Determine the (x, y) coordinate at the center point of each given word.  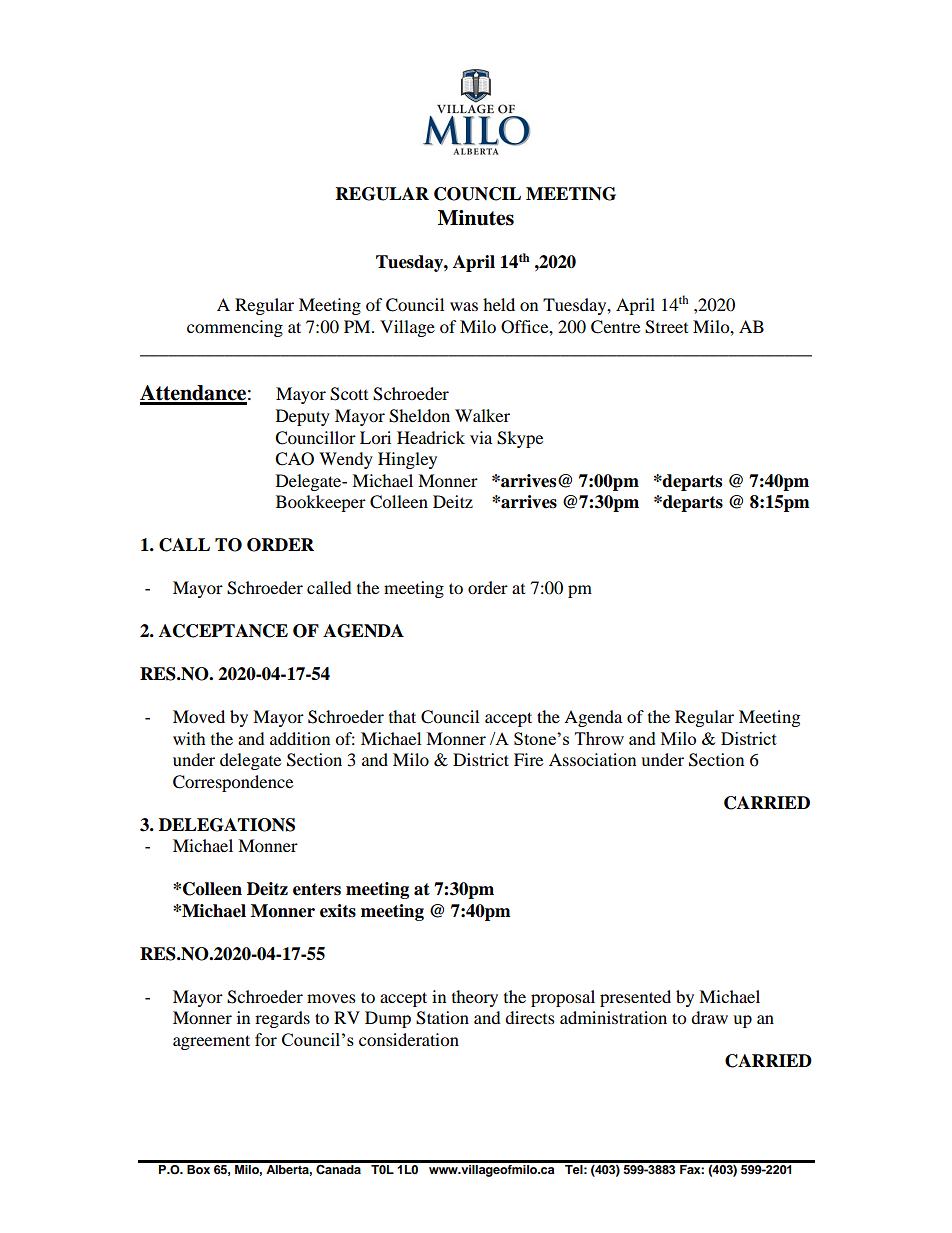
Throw (599, 738)
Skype (520, 439)
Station (442, 1018)
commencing (235, 328)
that (402, 716)
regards (282, 1019)
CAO (294, 459)
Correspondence (233, 783)
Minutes (476, 218)
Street (666, 327)
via (481, 437)
